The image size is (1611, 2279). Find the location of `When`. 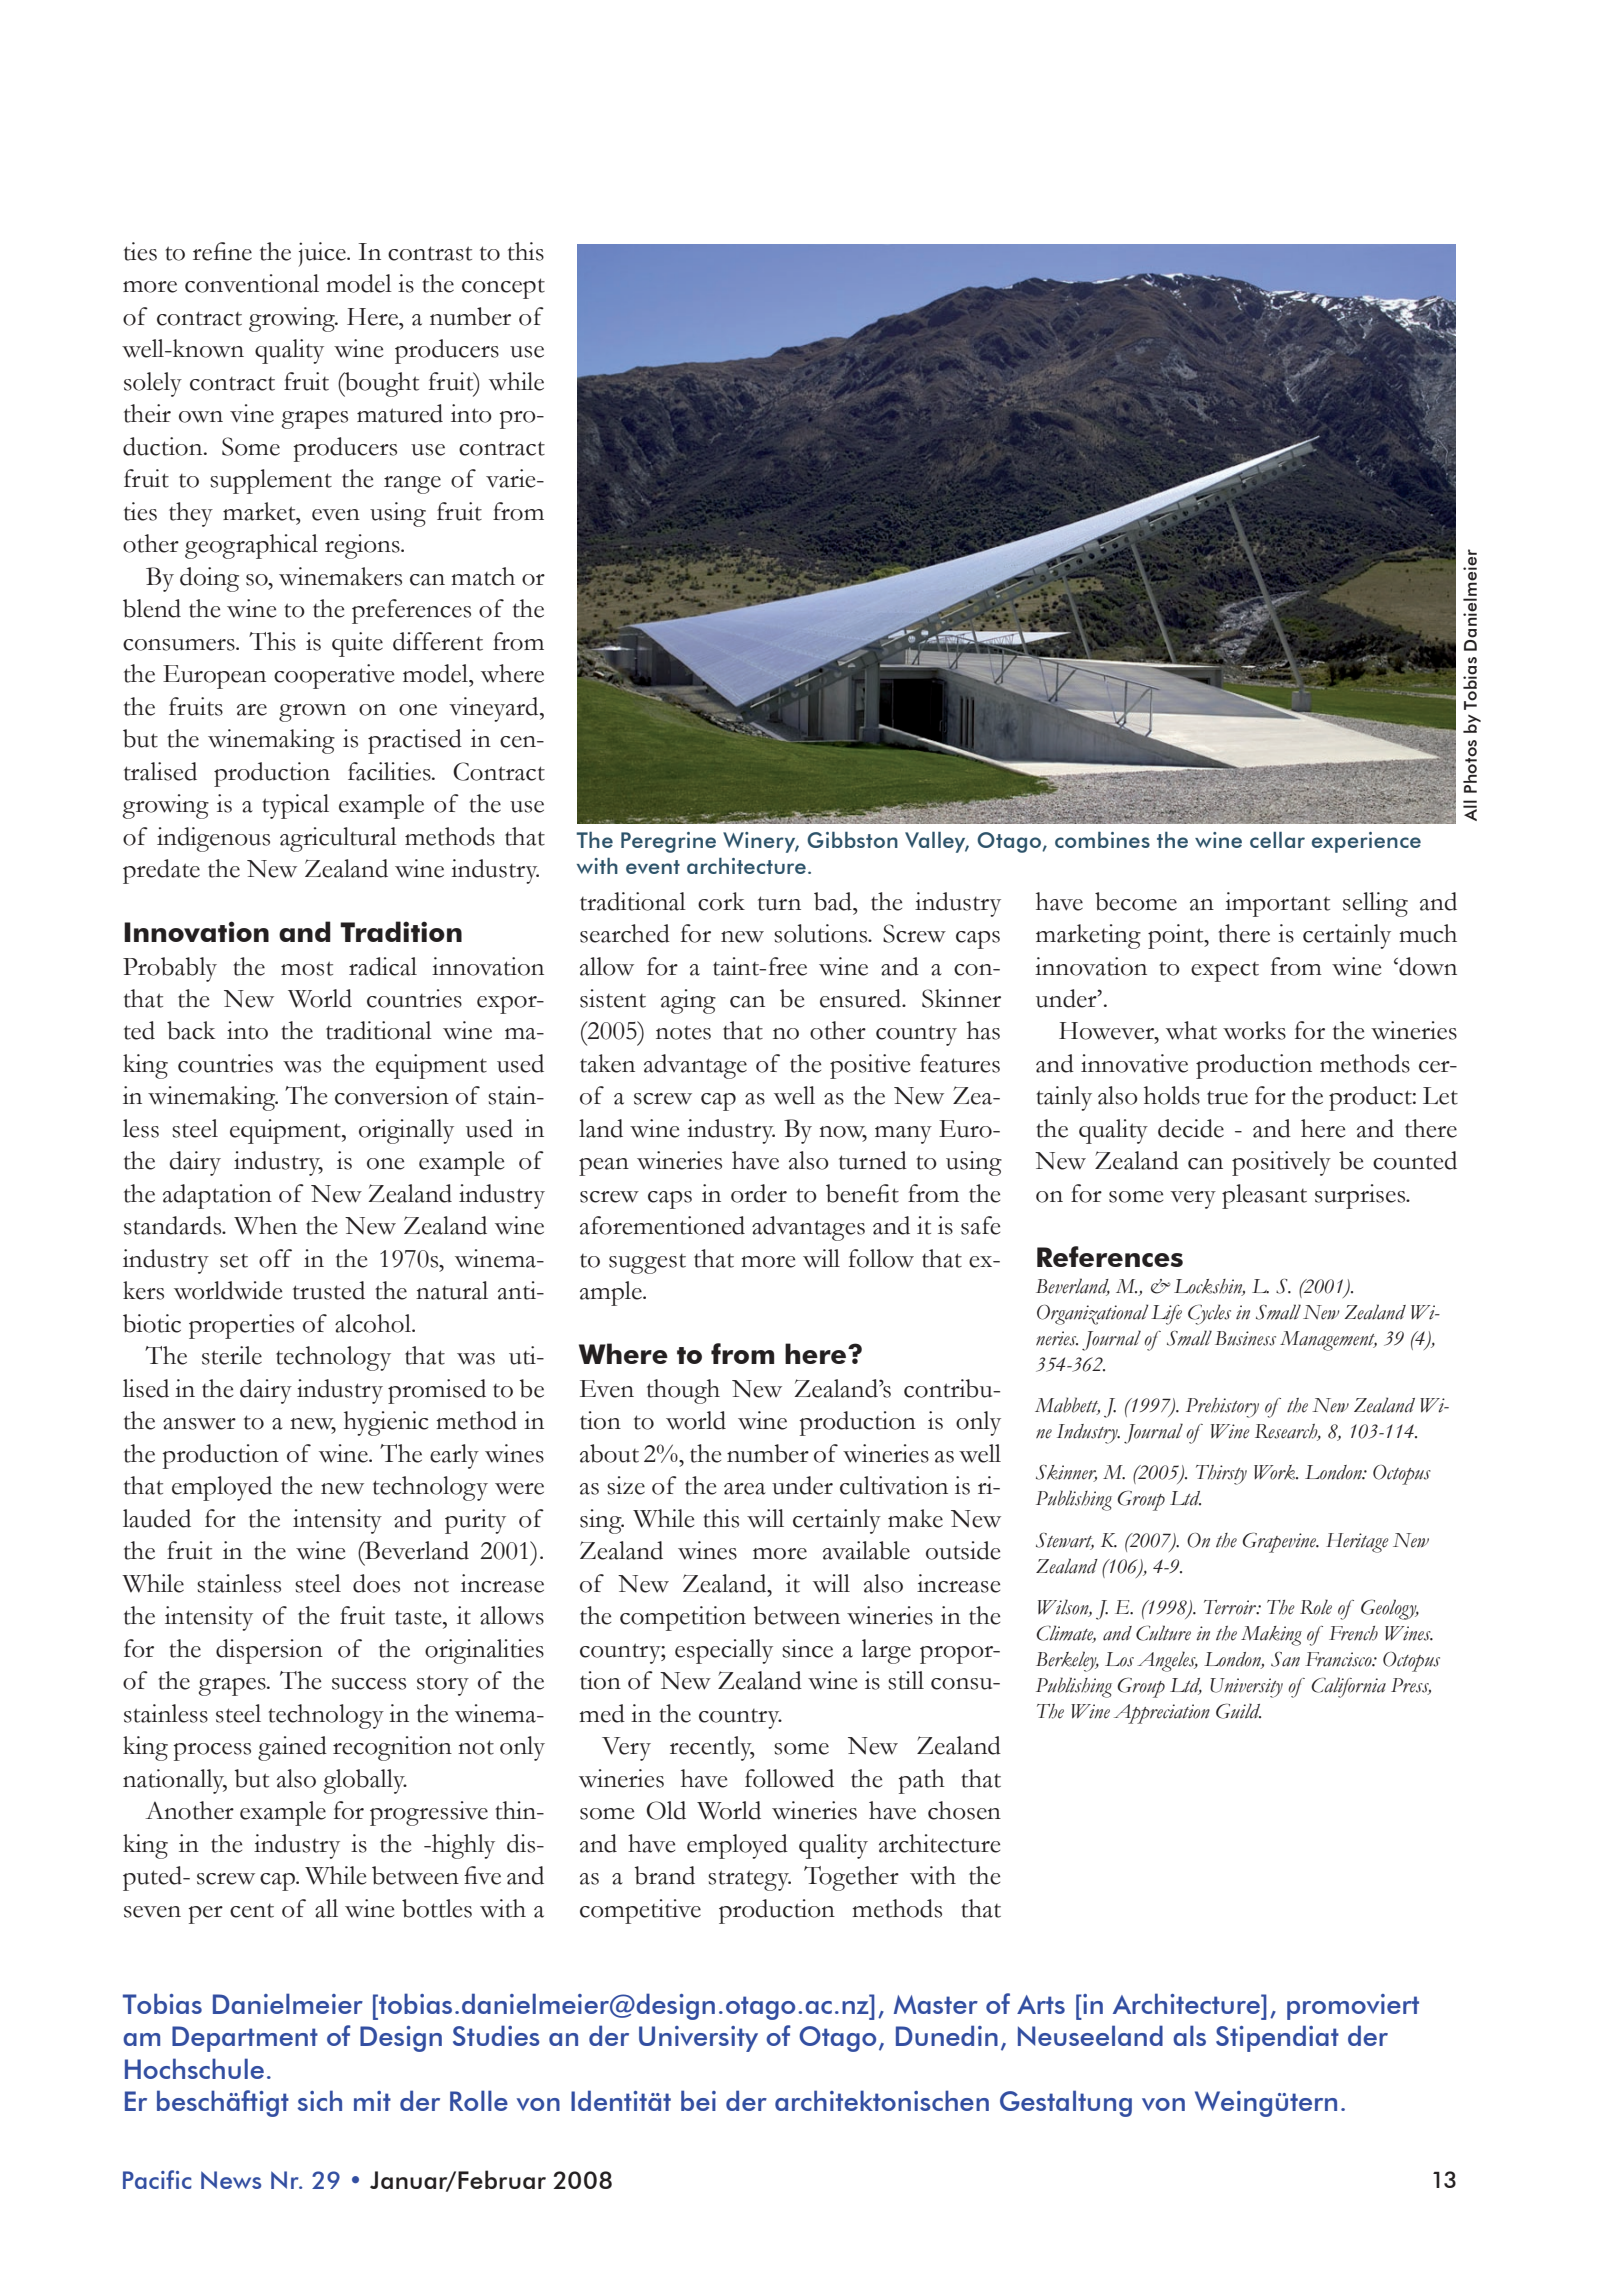

When is located at coordinates (265, 1225).
